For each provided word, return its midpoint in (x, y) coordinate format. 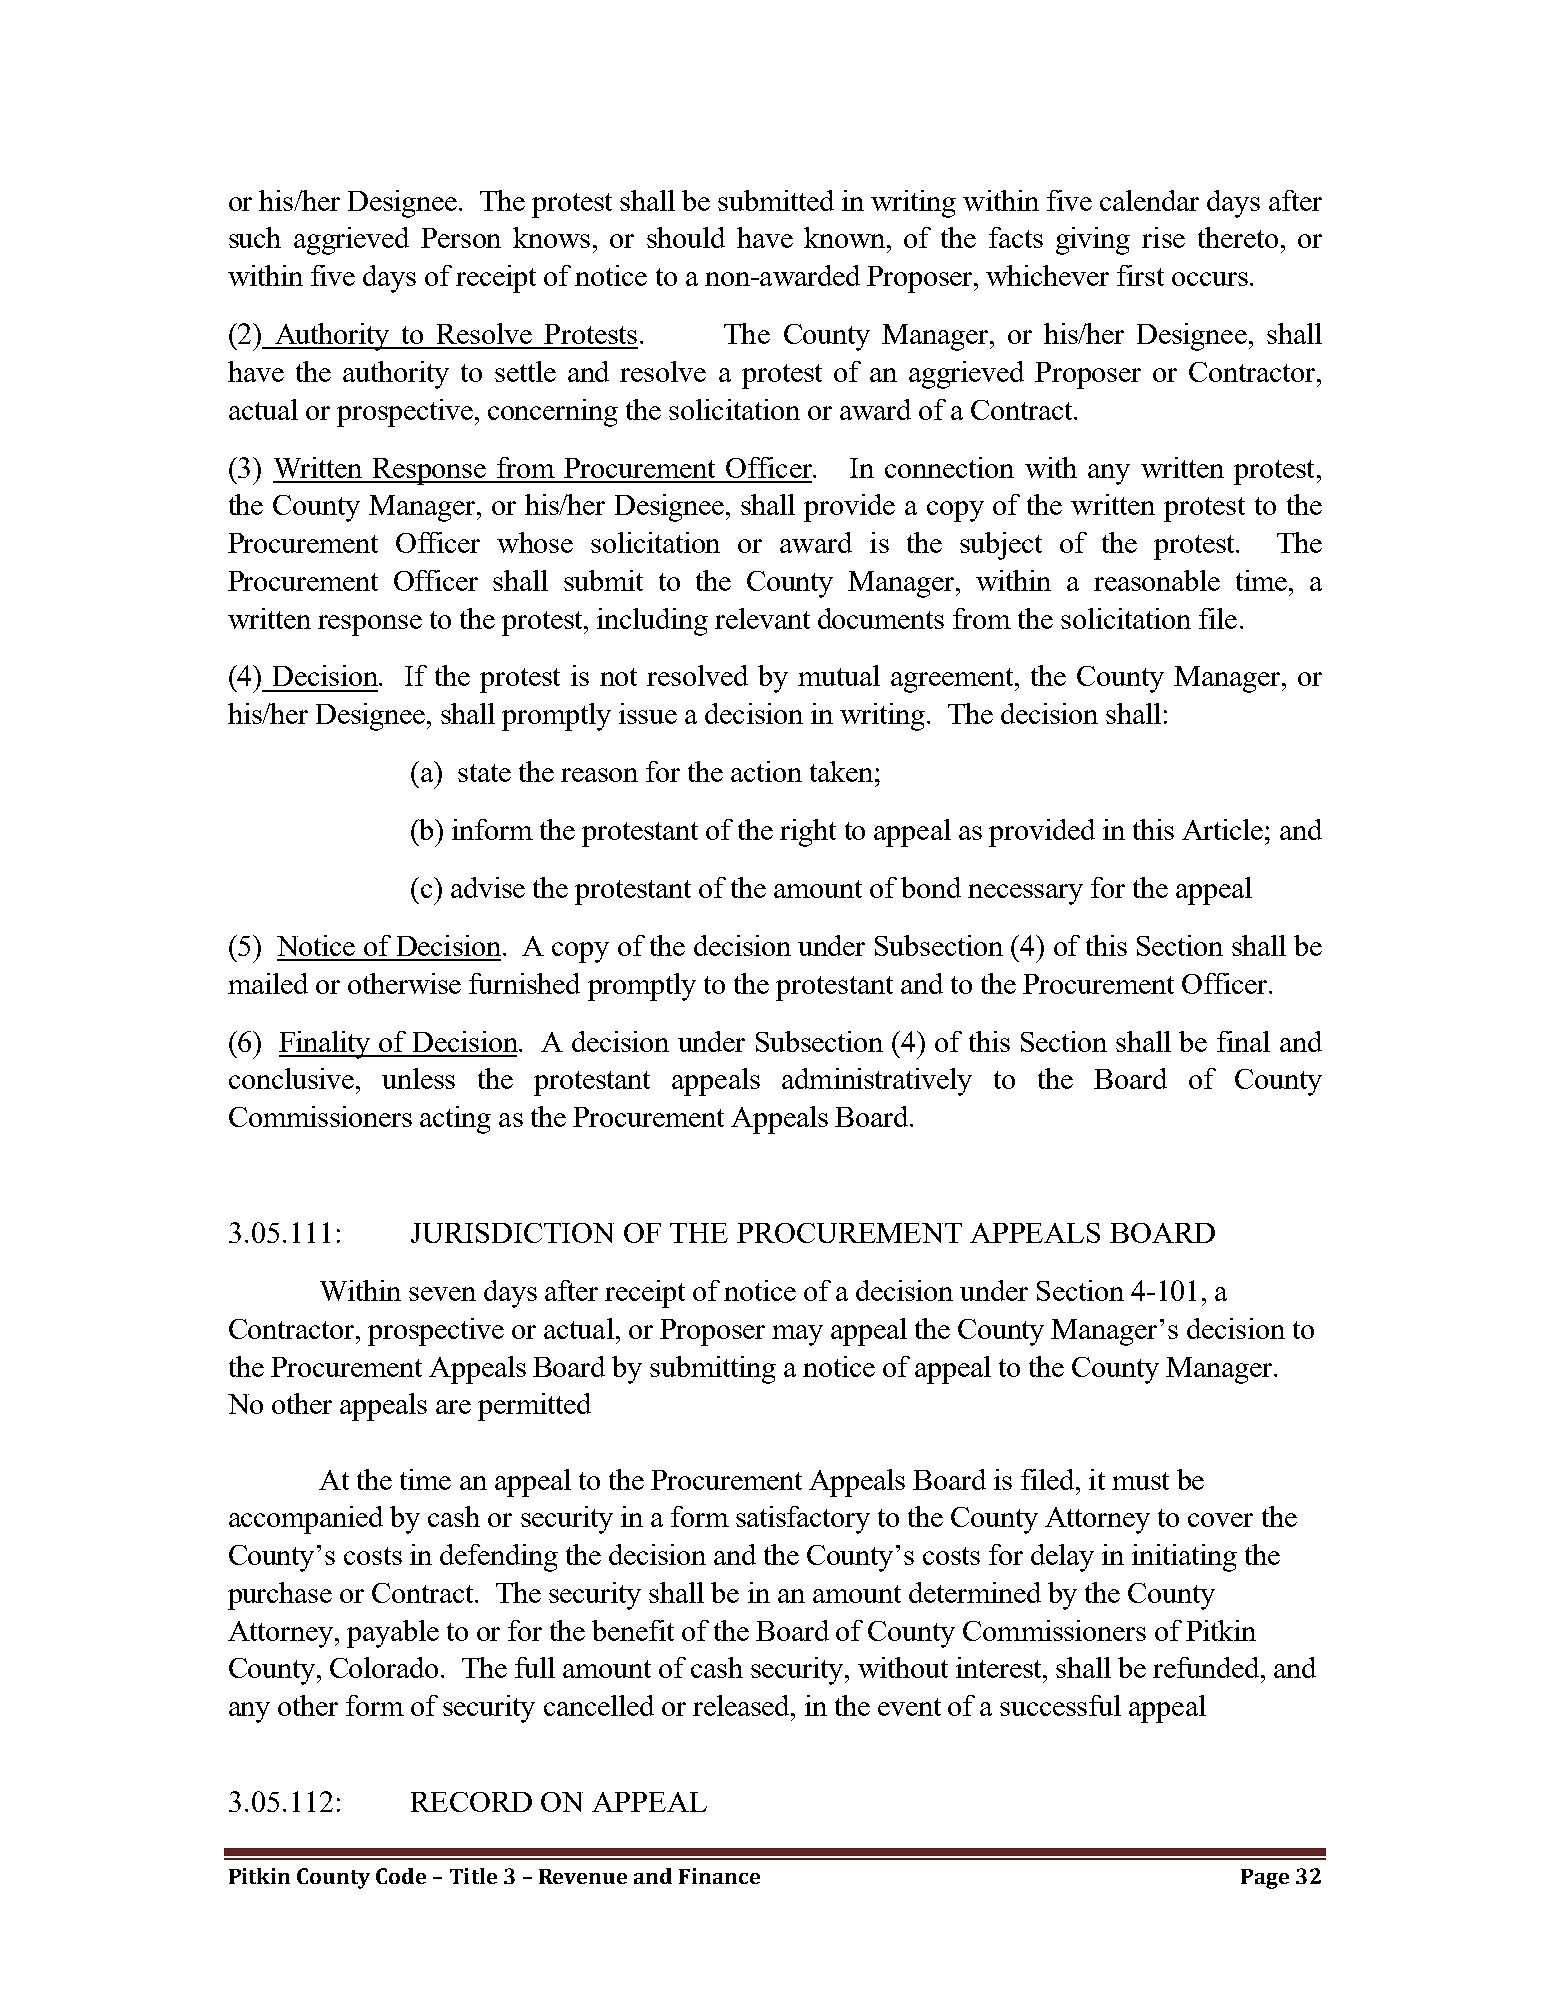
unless (418, 1078)
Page (1265, 1879)
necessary (1025, 894)
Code (401, 1876)
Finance (719, 1876)
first (1140, 275)
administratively (877, 1082)
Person (461, 238)
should (686, 237)
